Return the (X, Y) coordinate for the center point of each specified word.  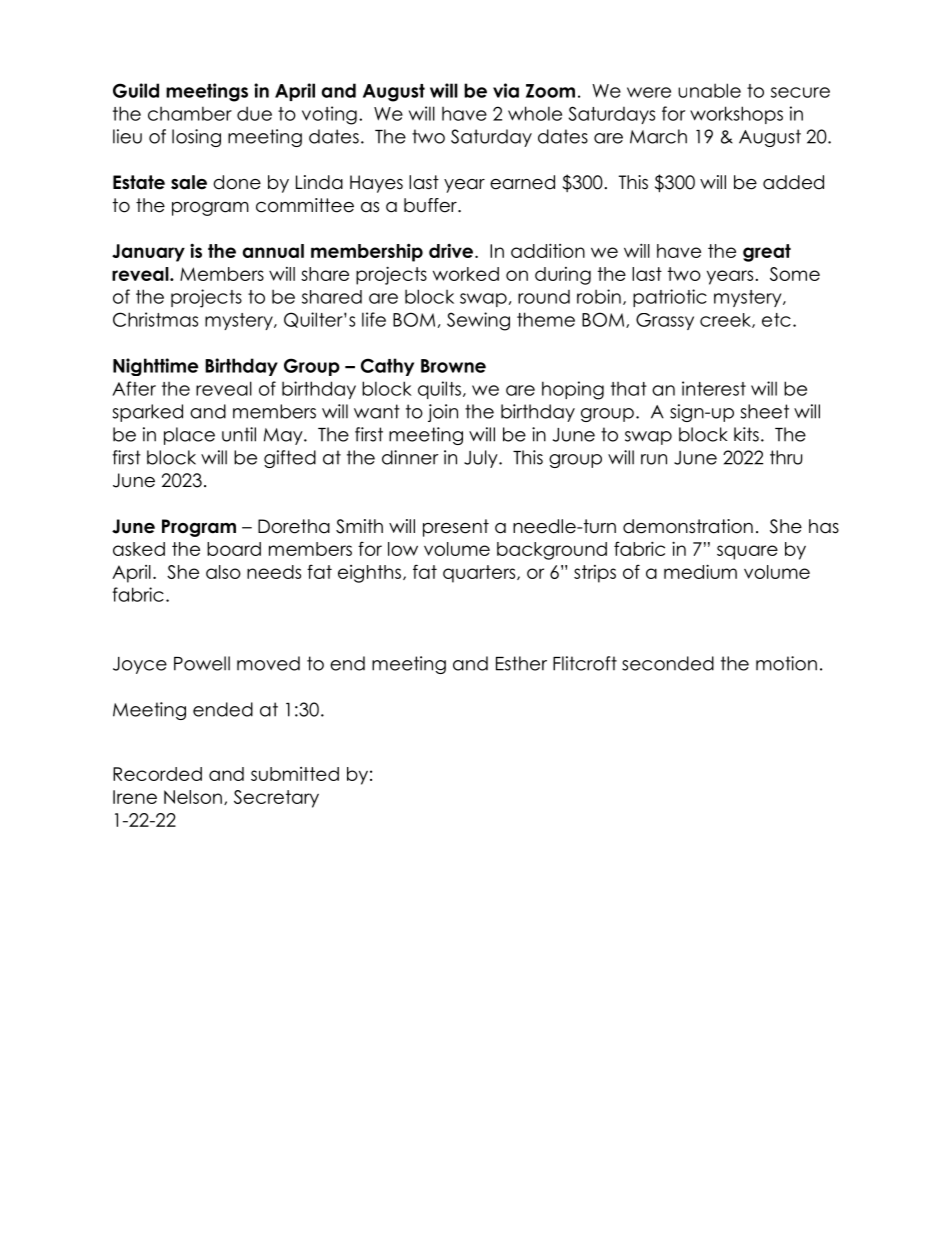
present (456, 528)
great (767, 253)
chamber (190, 113)
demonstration (688, 526)
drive (452, 250)
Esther (521, 663)
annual (273, 251)
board (234, 549)
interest (714, 388)
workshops (736, 115)
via (506, 90)
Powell (202, 663)
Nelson (193, 797)
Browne (453, 366)
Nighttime (155, 367)
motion (786, 663)
